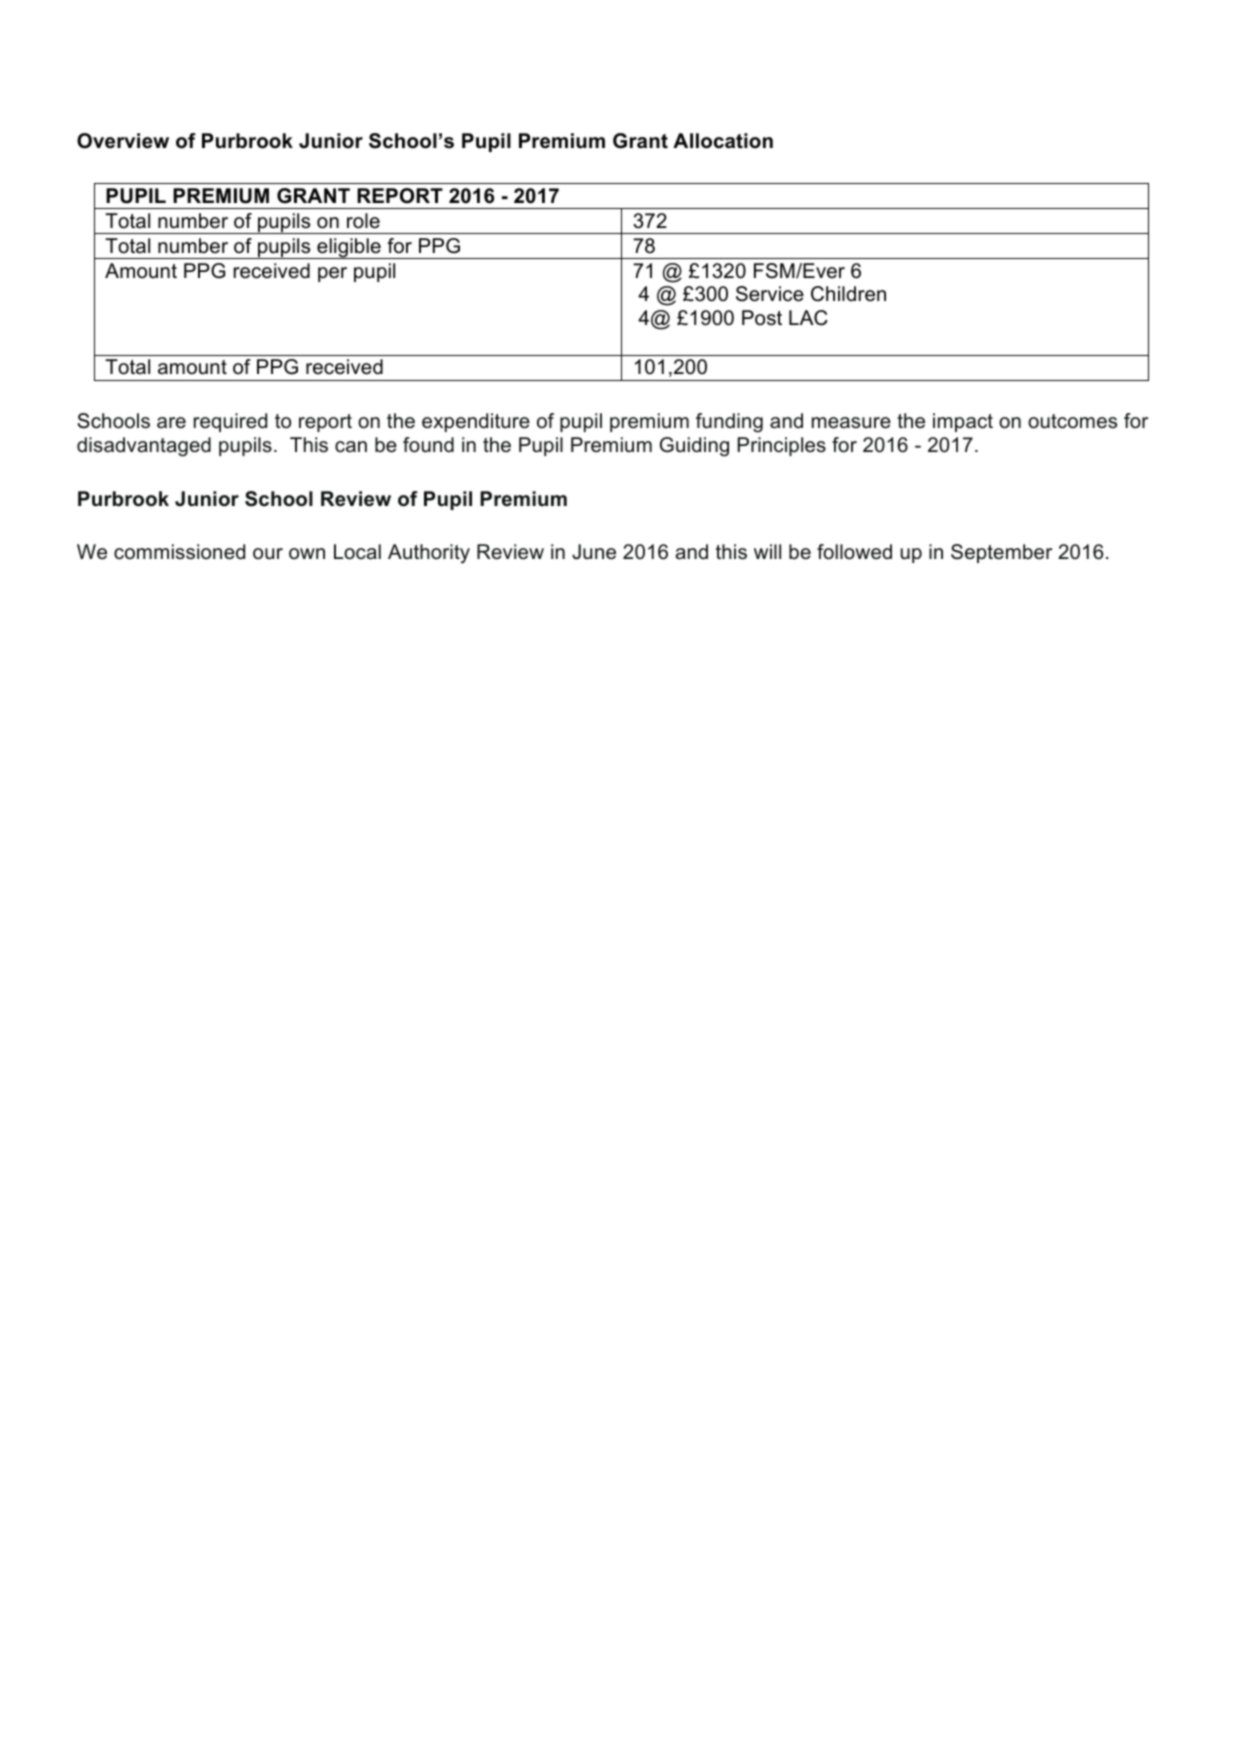 The height and width of the screenshot is (1752, 1239). What do you see at coordinates (808, 318) in the screenshot?
I see `LAC` at bounding box center [808, 318].
